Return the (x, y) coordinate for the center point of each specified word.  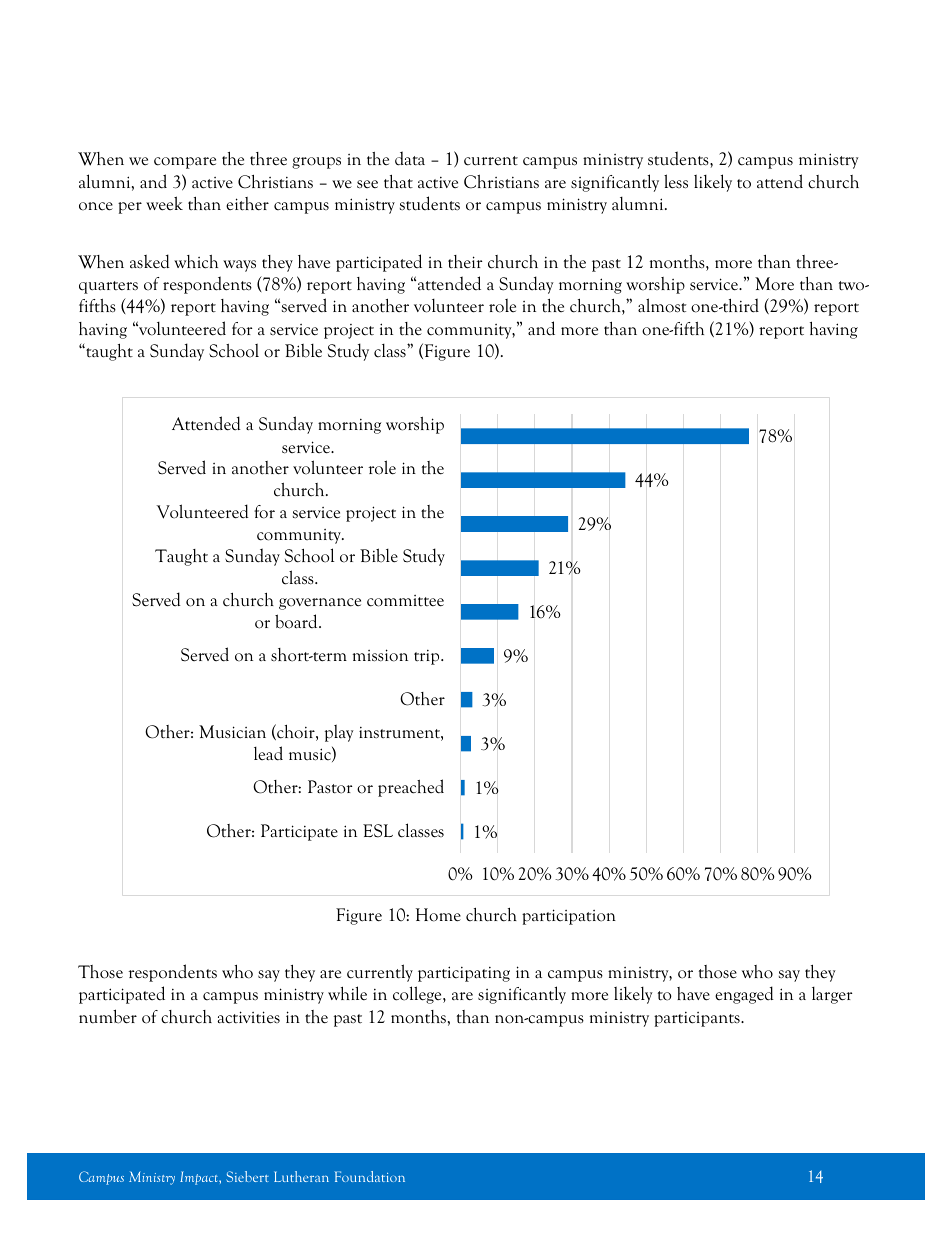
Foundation (370, 1176)
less (676, 181)
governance (320, 604)
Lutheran (301, 1176)
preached (411, 788)
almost (662, 305)
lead (268, 753)
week (164, 203)
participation (569, 917)
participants (698, 1019)
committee (405, 601)
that (398, 182)
